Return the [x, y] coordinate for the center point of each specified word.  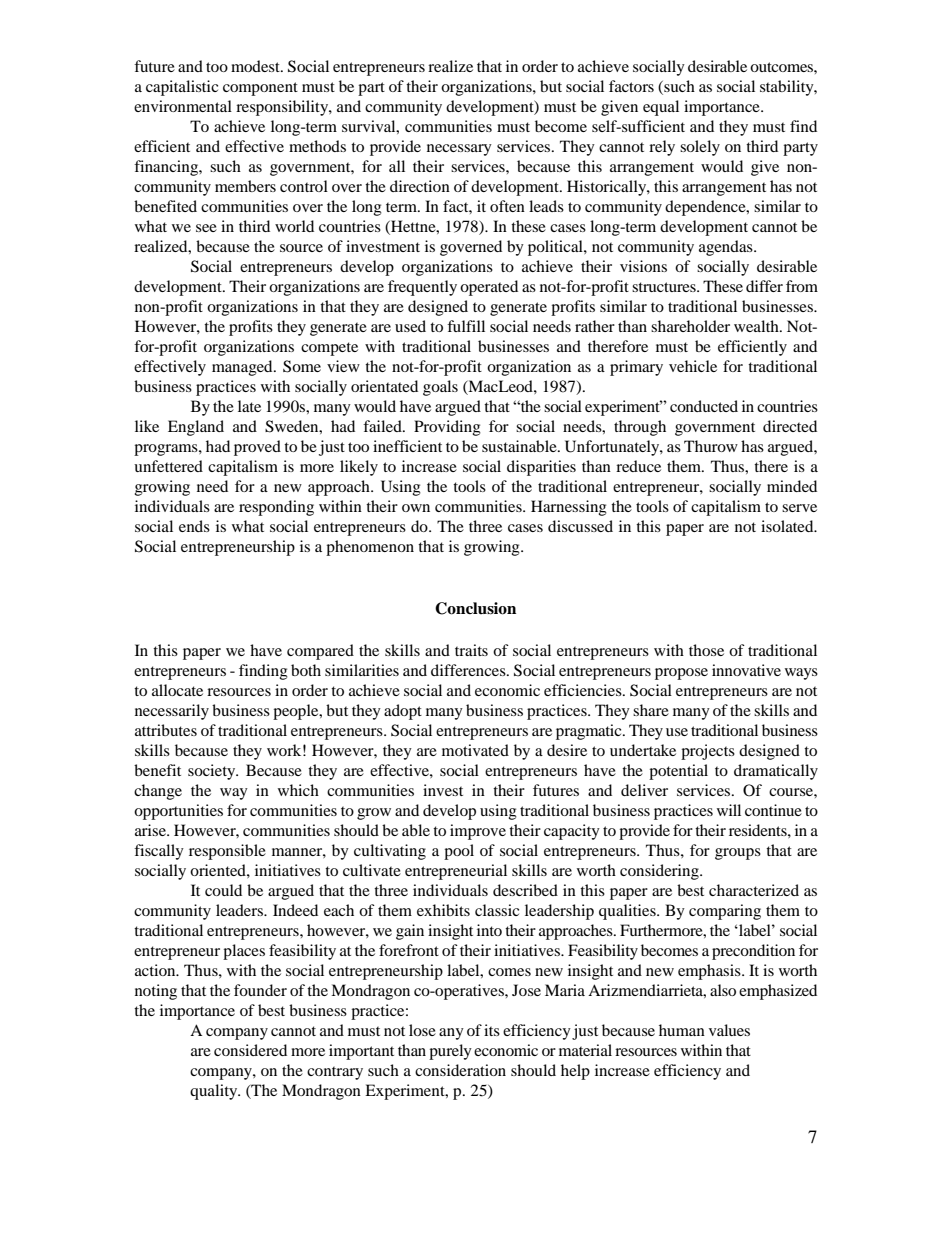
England [196, 428]
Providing [447, 428]
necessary [459, 150]
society [213, 772]
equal [661, 108]
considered [250, 1050]
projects [708, 752]
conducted [704, 406]
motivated [475, 750]
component [260, 89]
